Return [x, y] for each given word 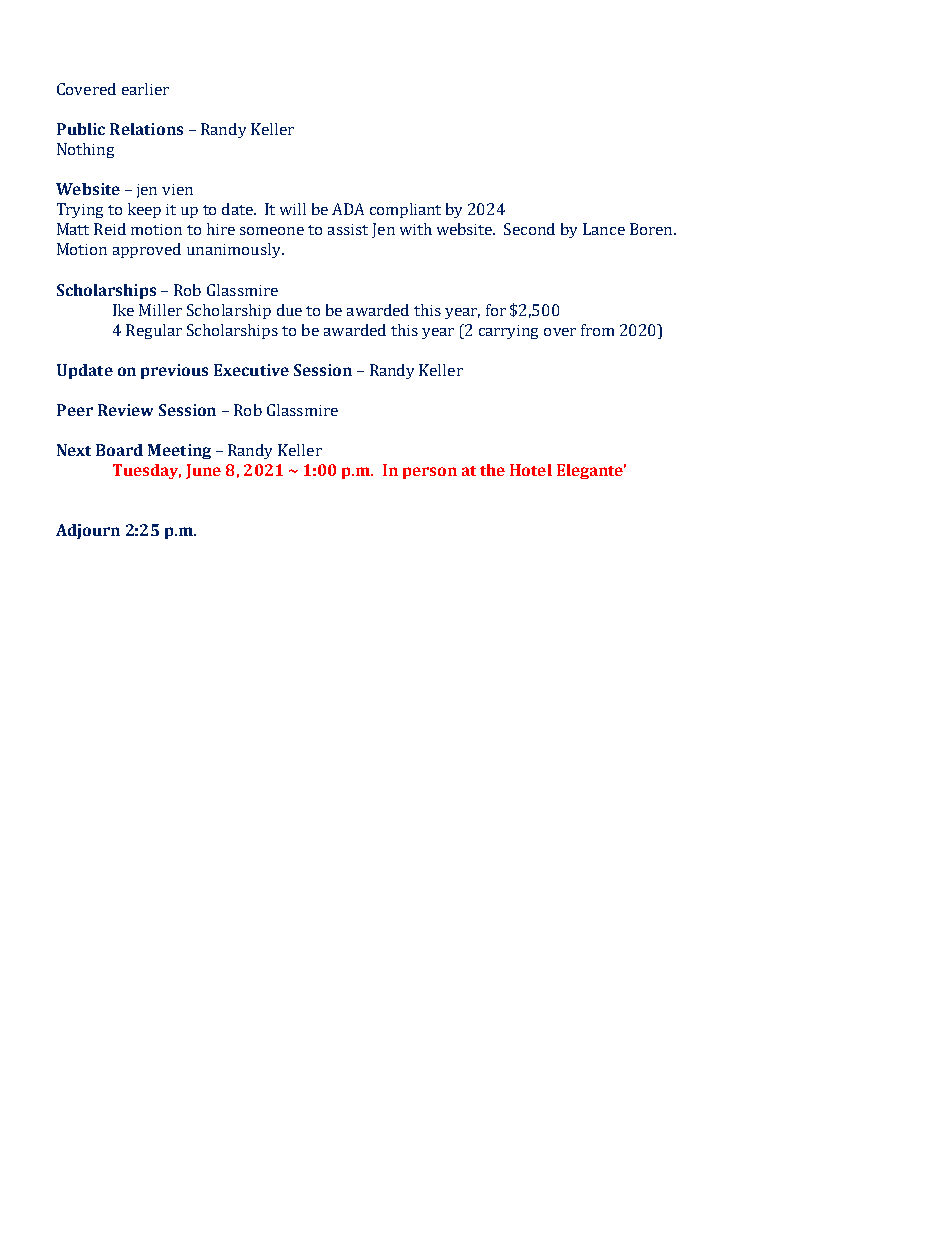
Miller [160, 310]
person [430, 473]
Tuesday [147, 471]
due [289, 310]
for [496, 310]
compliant [405, 210]
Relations [146, 129]
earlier [145, 89]
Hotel [531, 470]
